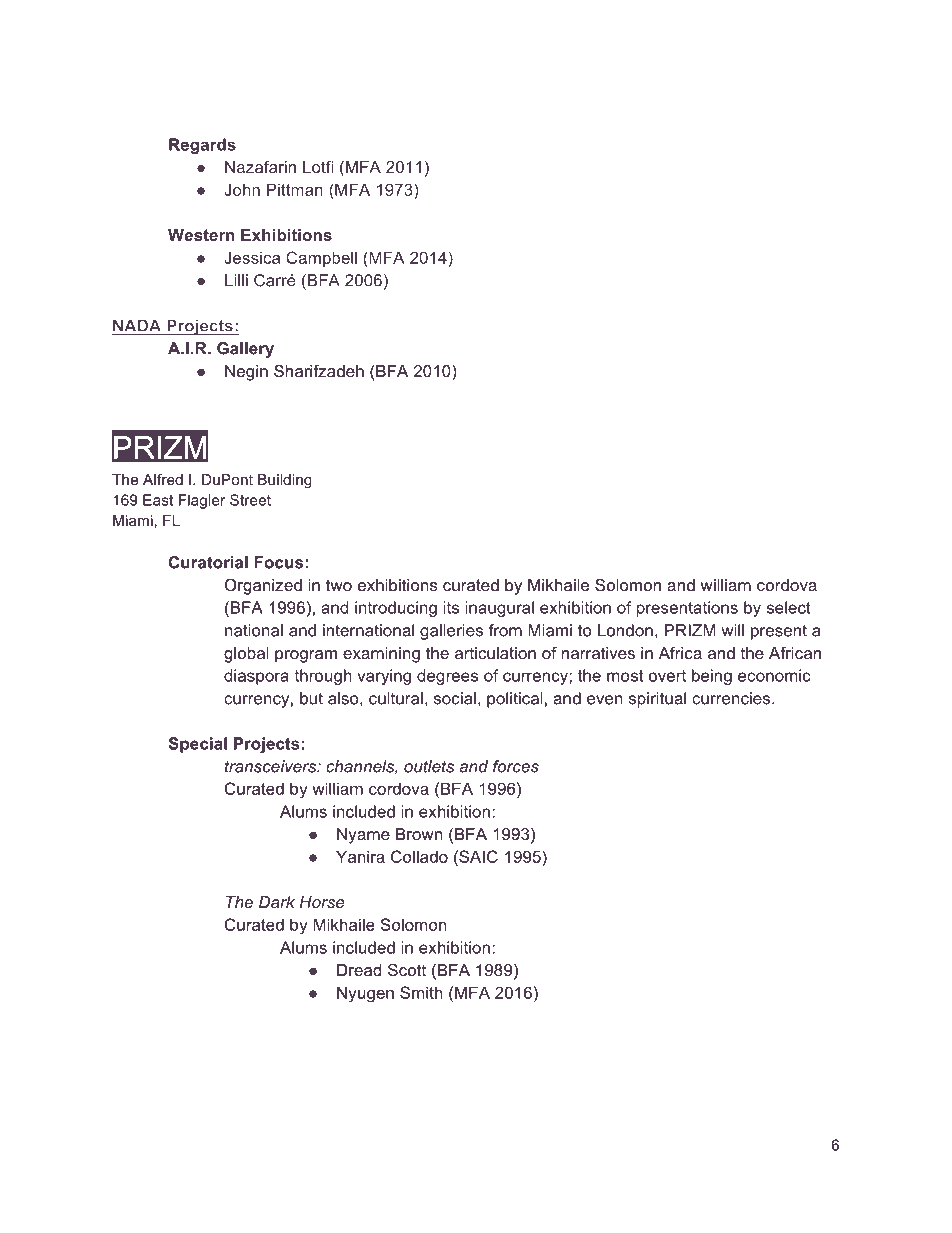 The height and width of the page is (1233, 952). What do you see at coordinates (429, 766) in the page?
I see `outlets` at bounding box center [429, 766].
